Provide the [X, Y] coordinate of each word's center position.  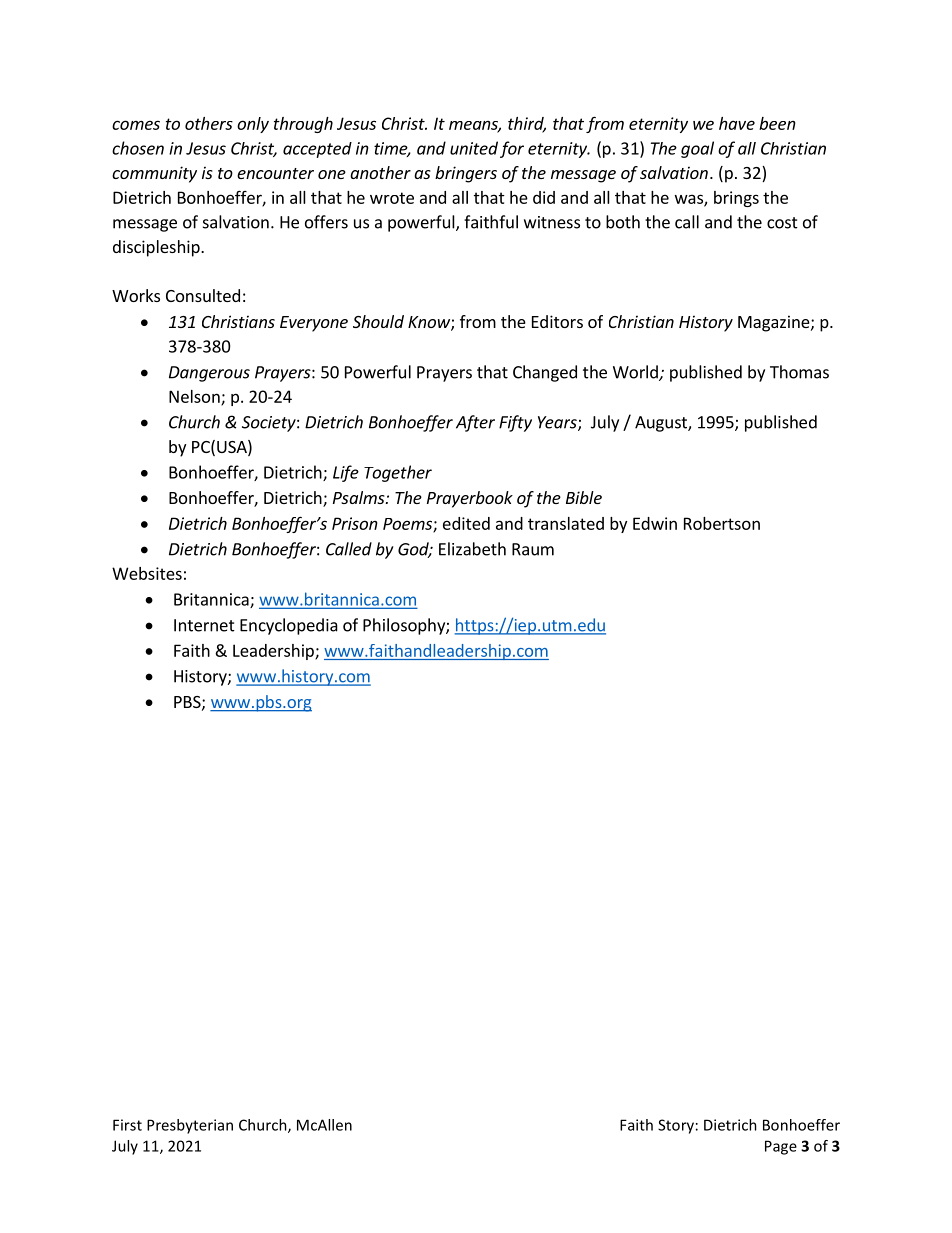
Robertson [722, 523]
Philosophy [405, 626]
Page [781, 1147]
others [209, 123]
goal [697, 149]
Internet [204, 625]
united [474, 148]
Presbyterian [190, 1126]
